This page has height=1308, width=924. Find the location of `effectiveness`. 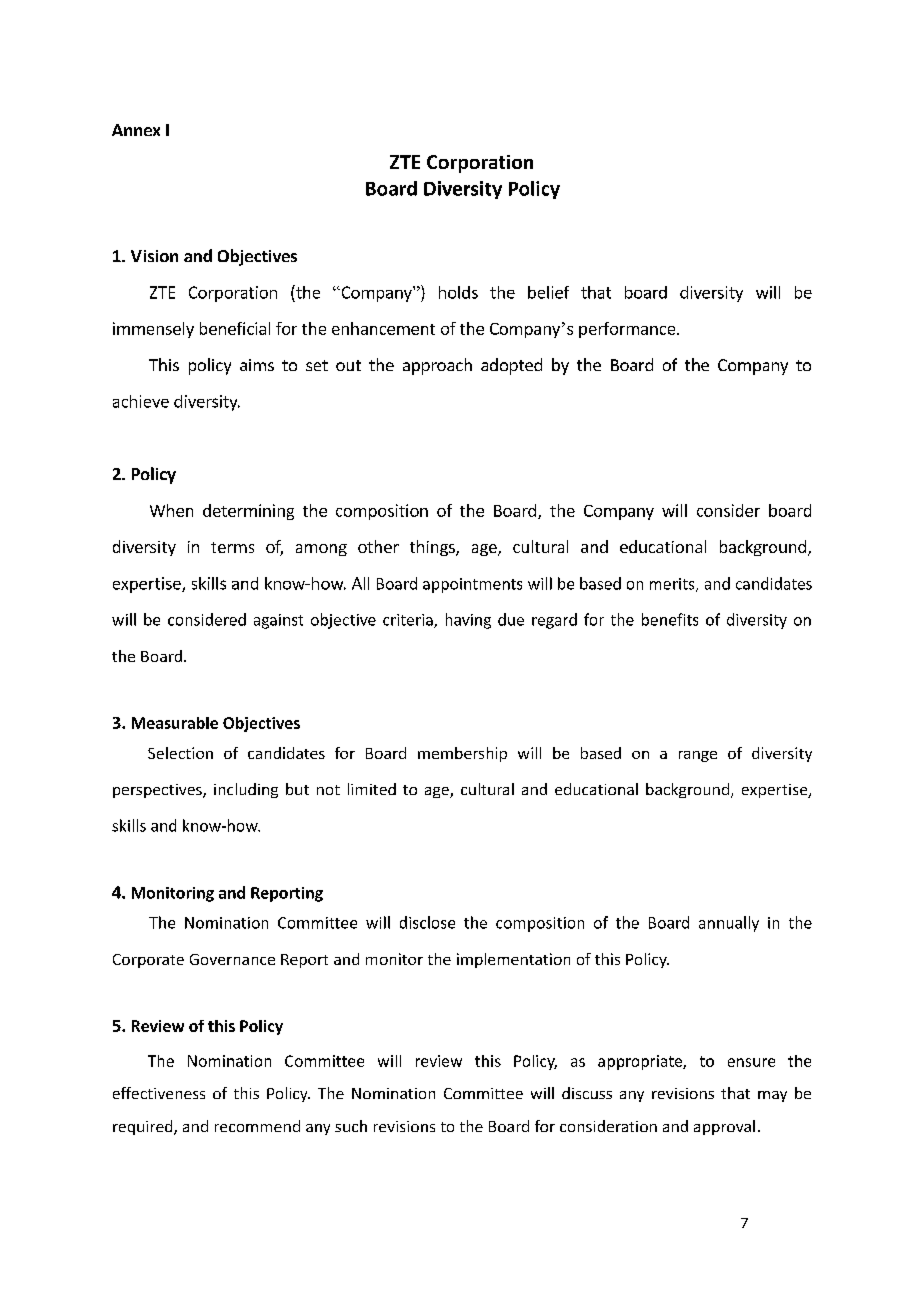

effectiveness is located at coordinates (159, 1093).
